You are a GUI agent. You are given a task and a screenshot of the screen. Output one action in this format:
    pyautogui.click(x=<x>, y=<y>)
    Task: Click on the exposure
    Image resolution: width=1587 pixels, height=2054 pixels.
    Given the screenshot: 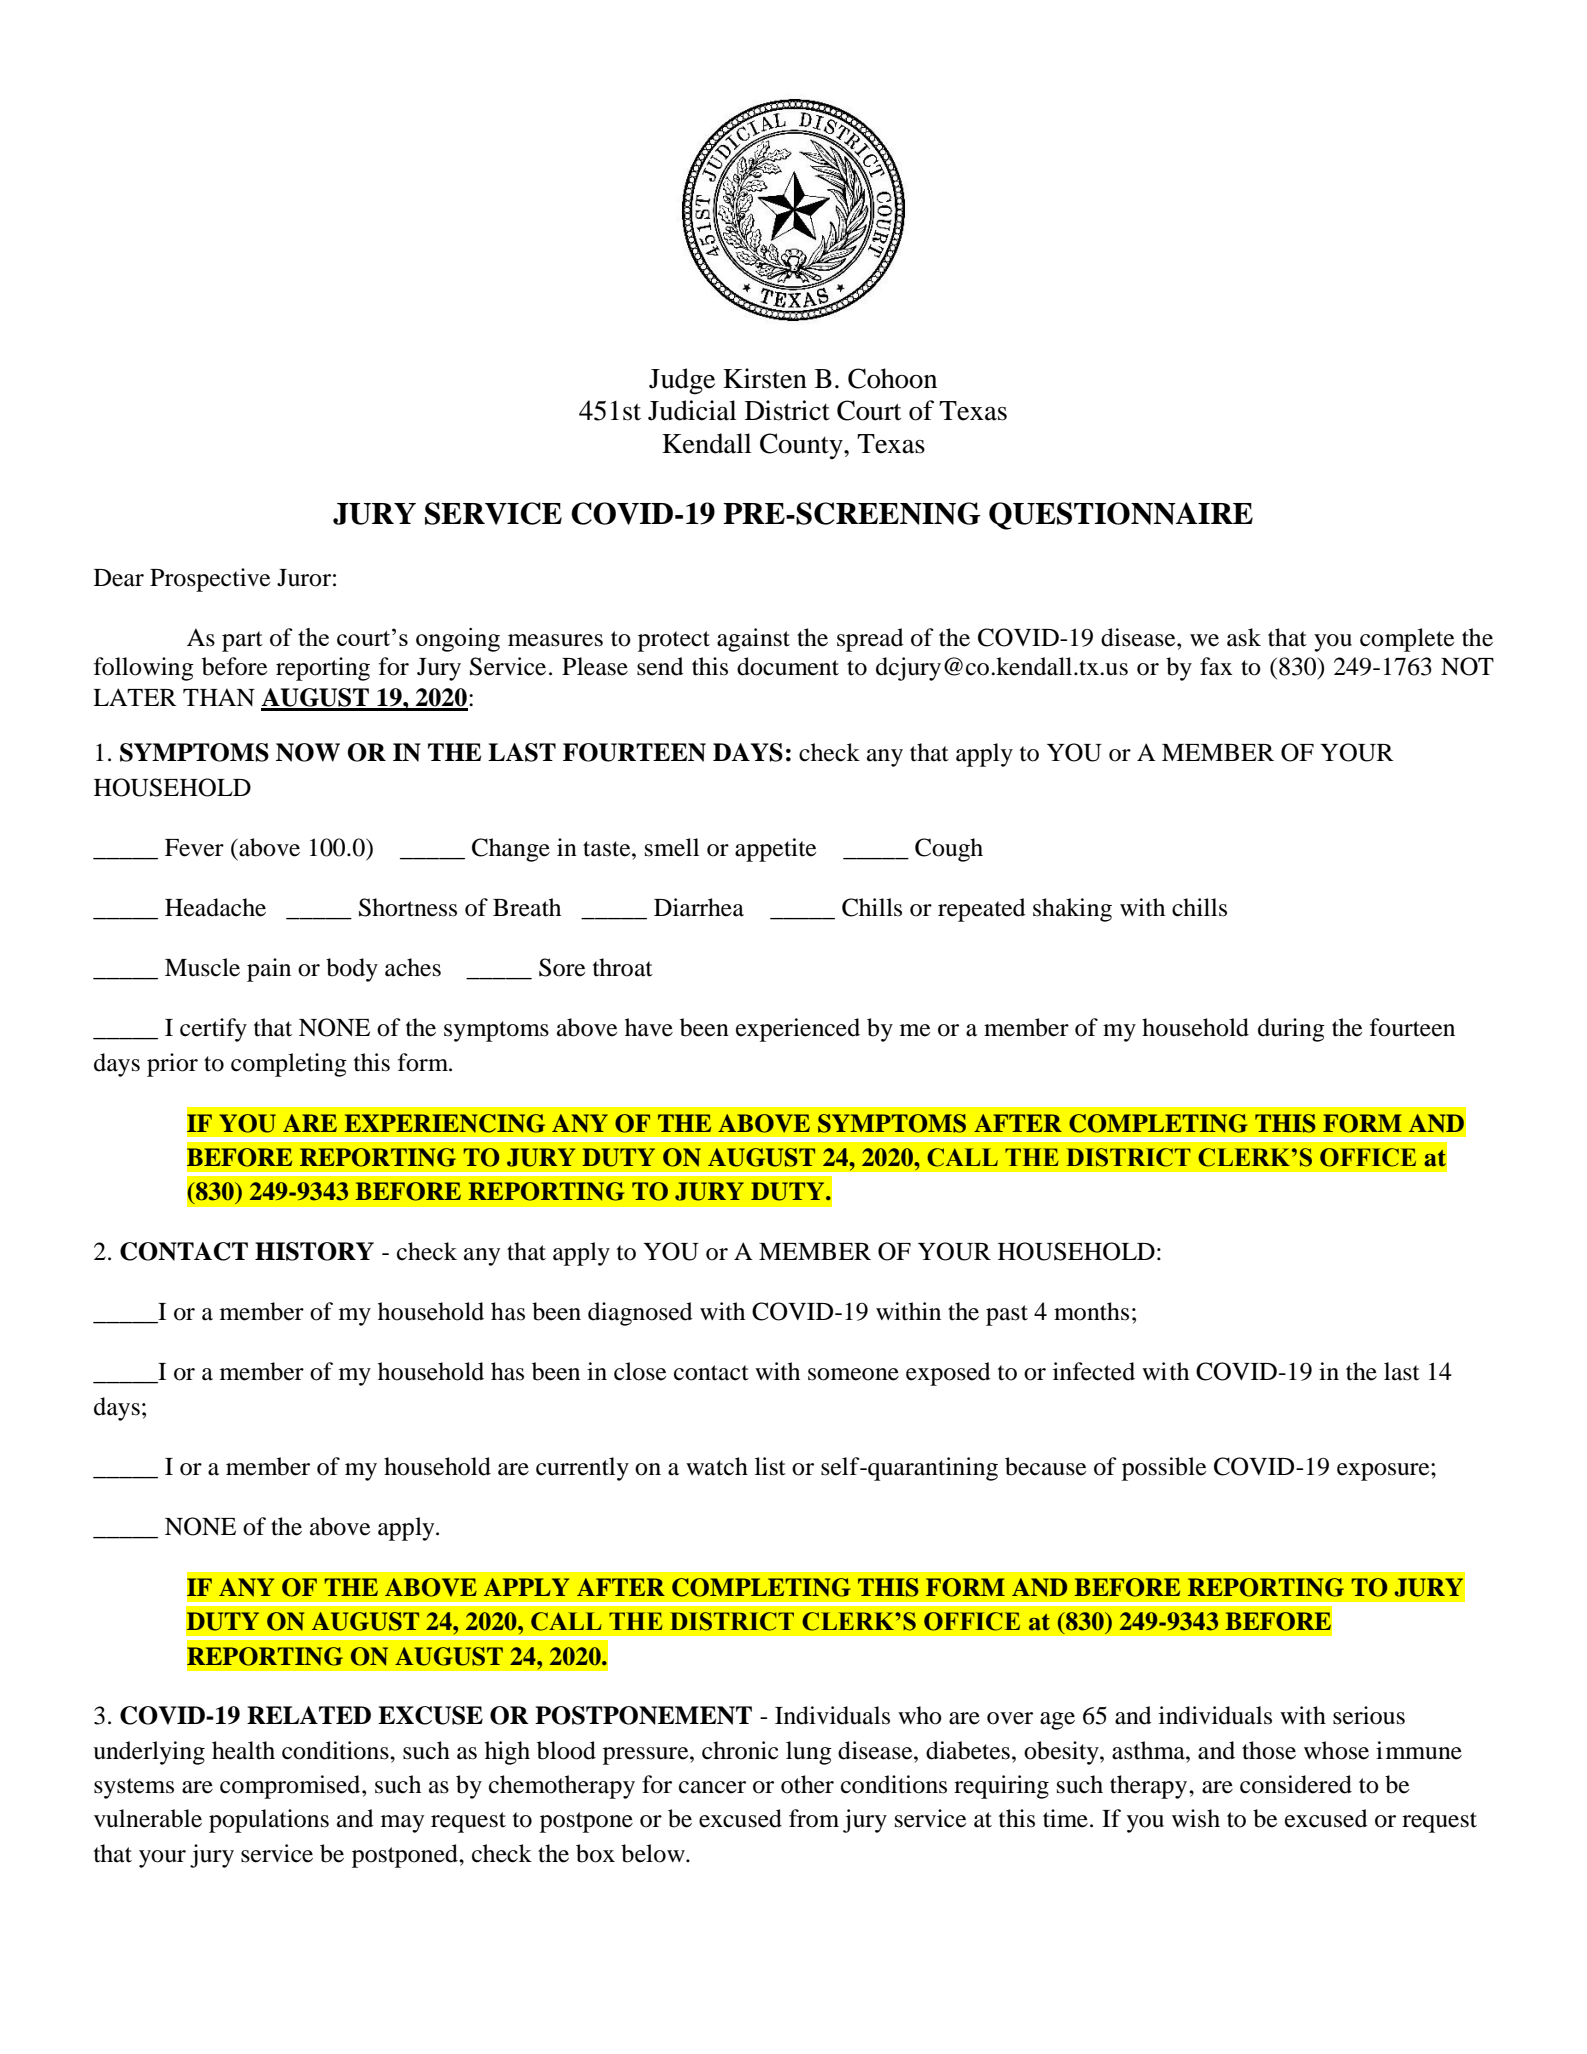 What is the action you would take?
    pyautogui.click(x=1384, y=1472)
